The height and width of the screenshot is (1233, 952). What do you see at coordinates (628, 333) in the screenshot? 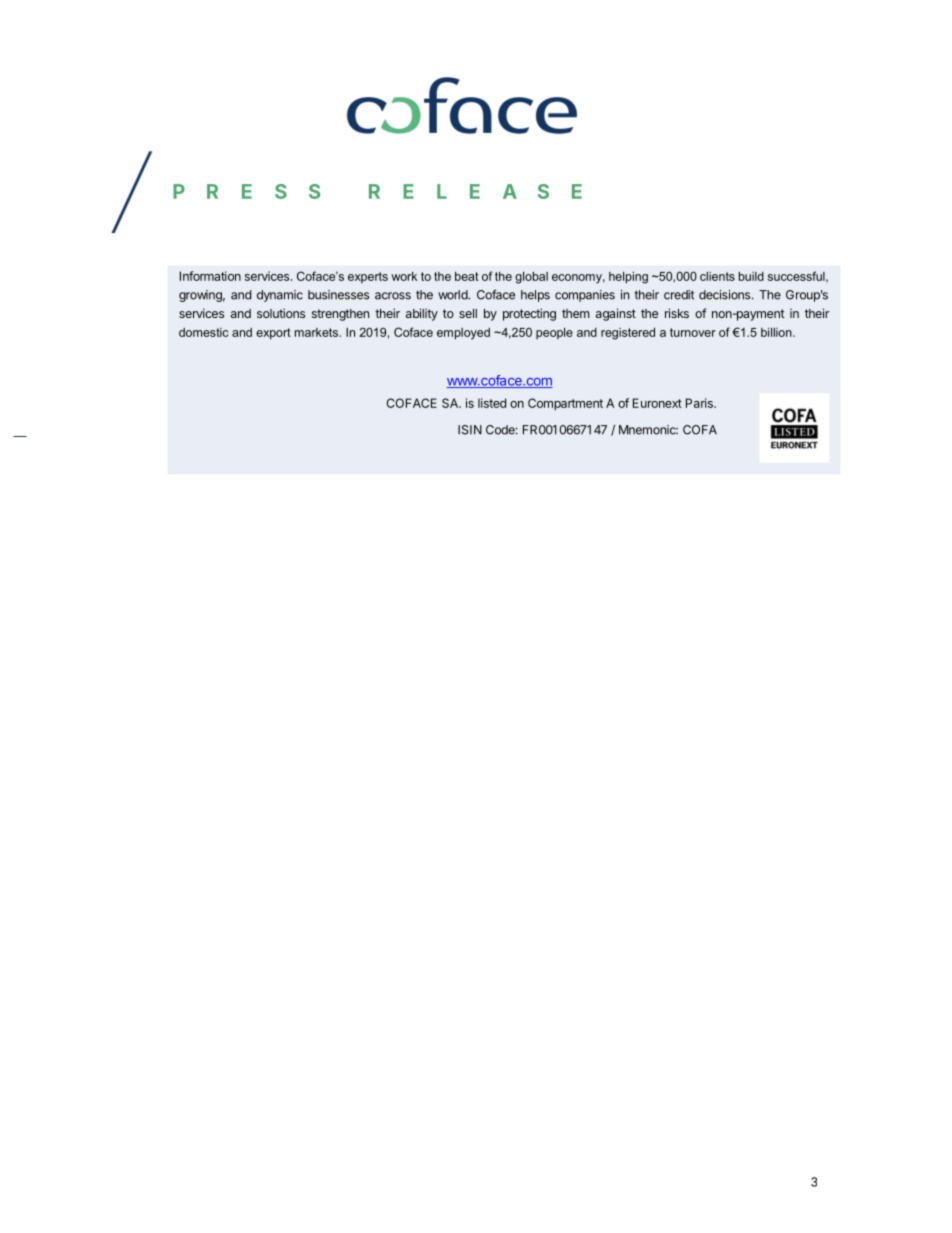
I see `registered` at bounding box center [628, 333].
